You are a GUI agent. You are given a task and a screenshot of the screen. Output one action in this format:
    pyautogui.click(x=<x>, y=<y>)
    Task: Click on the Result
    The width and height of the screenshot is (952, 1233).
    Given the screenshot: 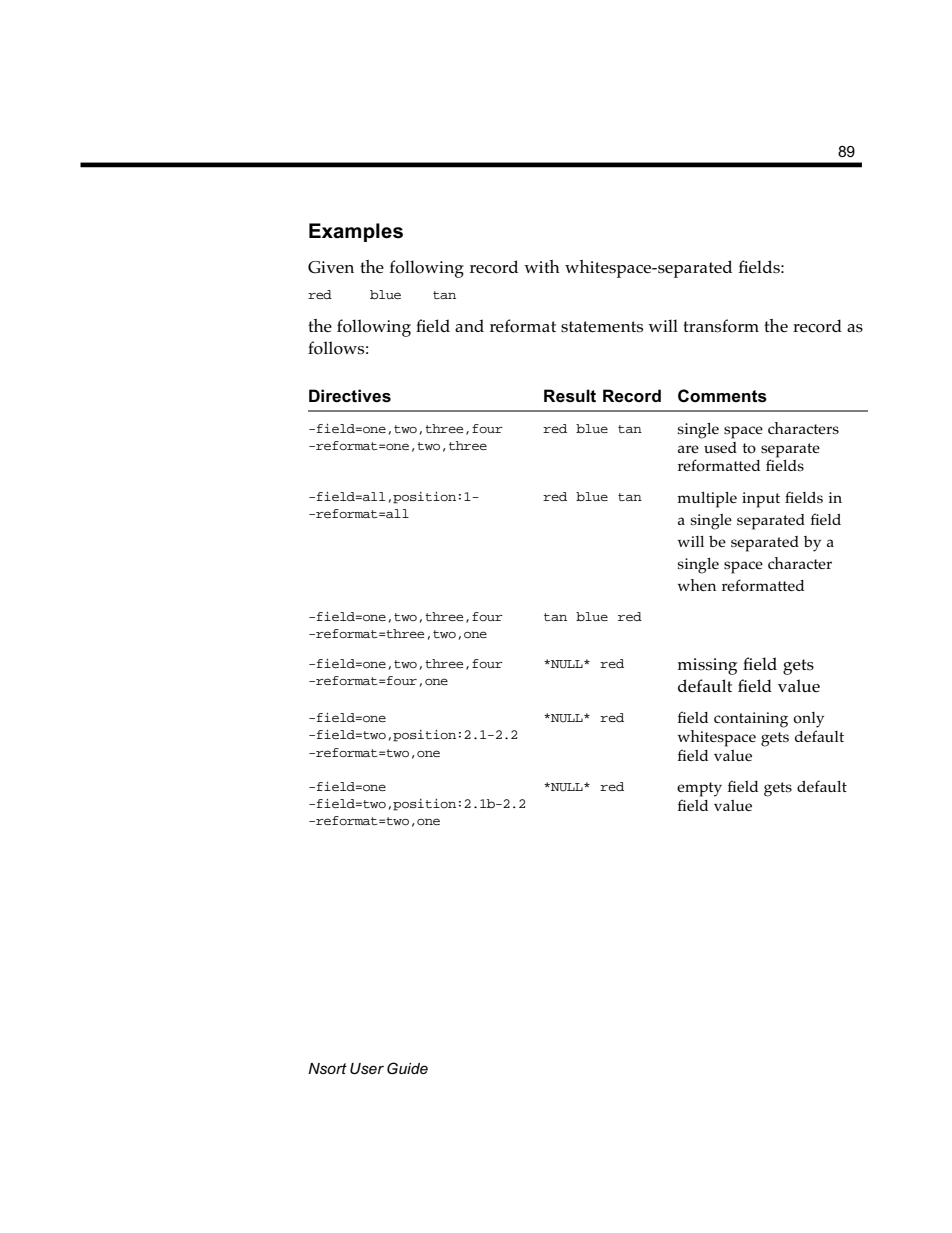 What is the action you would take?
    pyautogui.click(x=570, y=396)
